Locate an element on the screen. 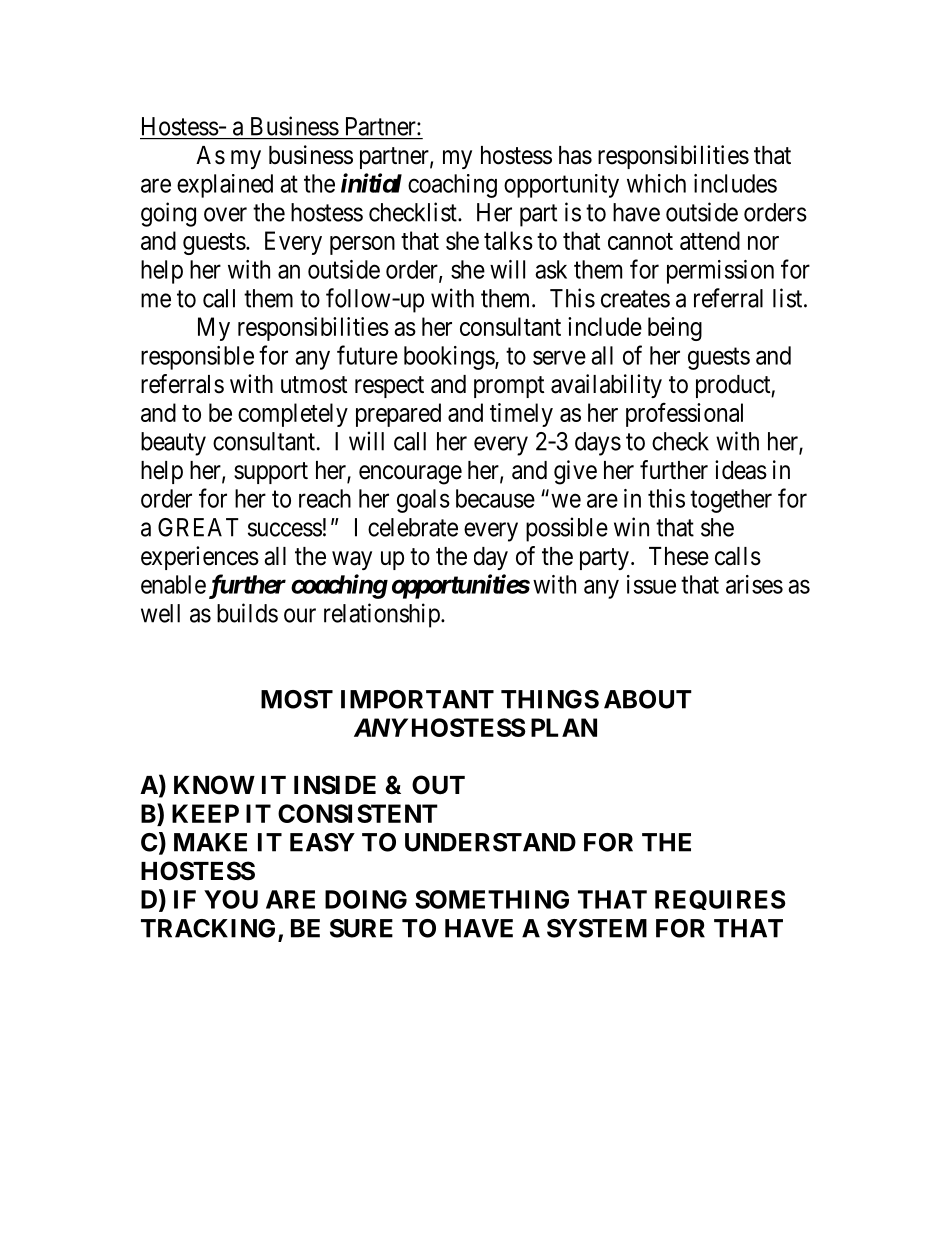  prompt is located at coordinates (509, 387).
